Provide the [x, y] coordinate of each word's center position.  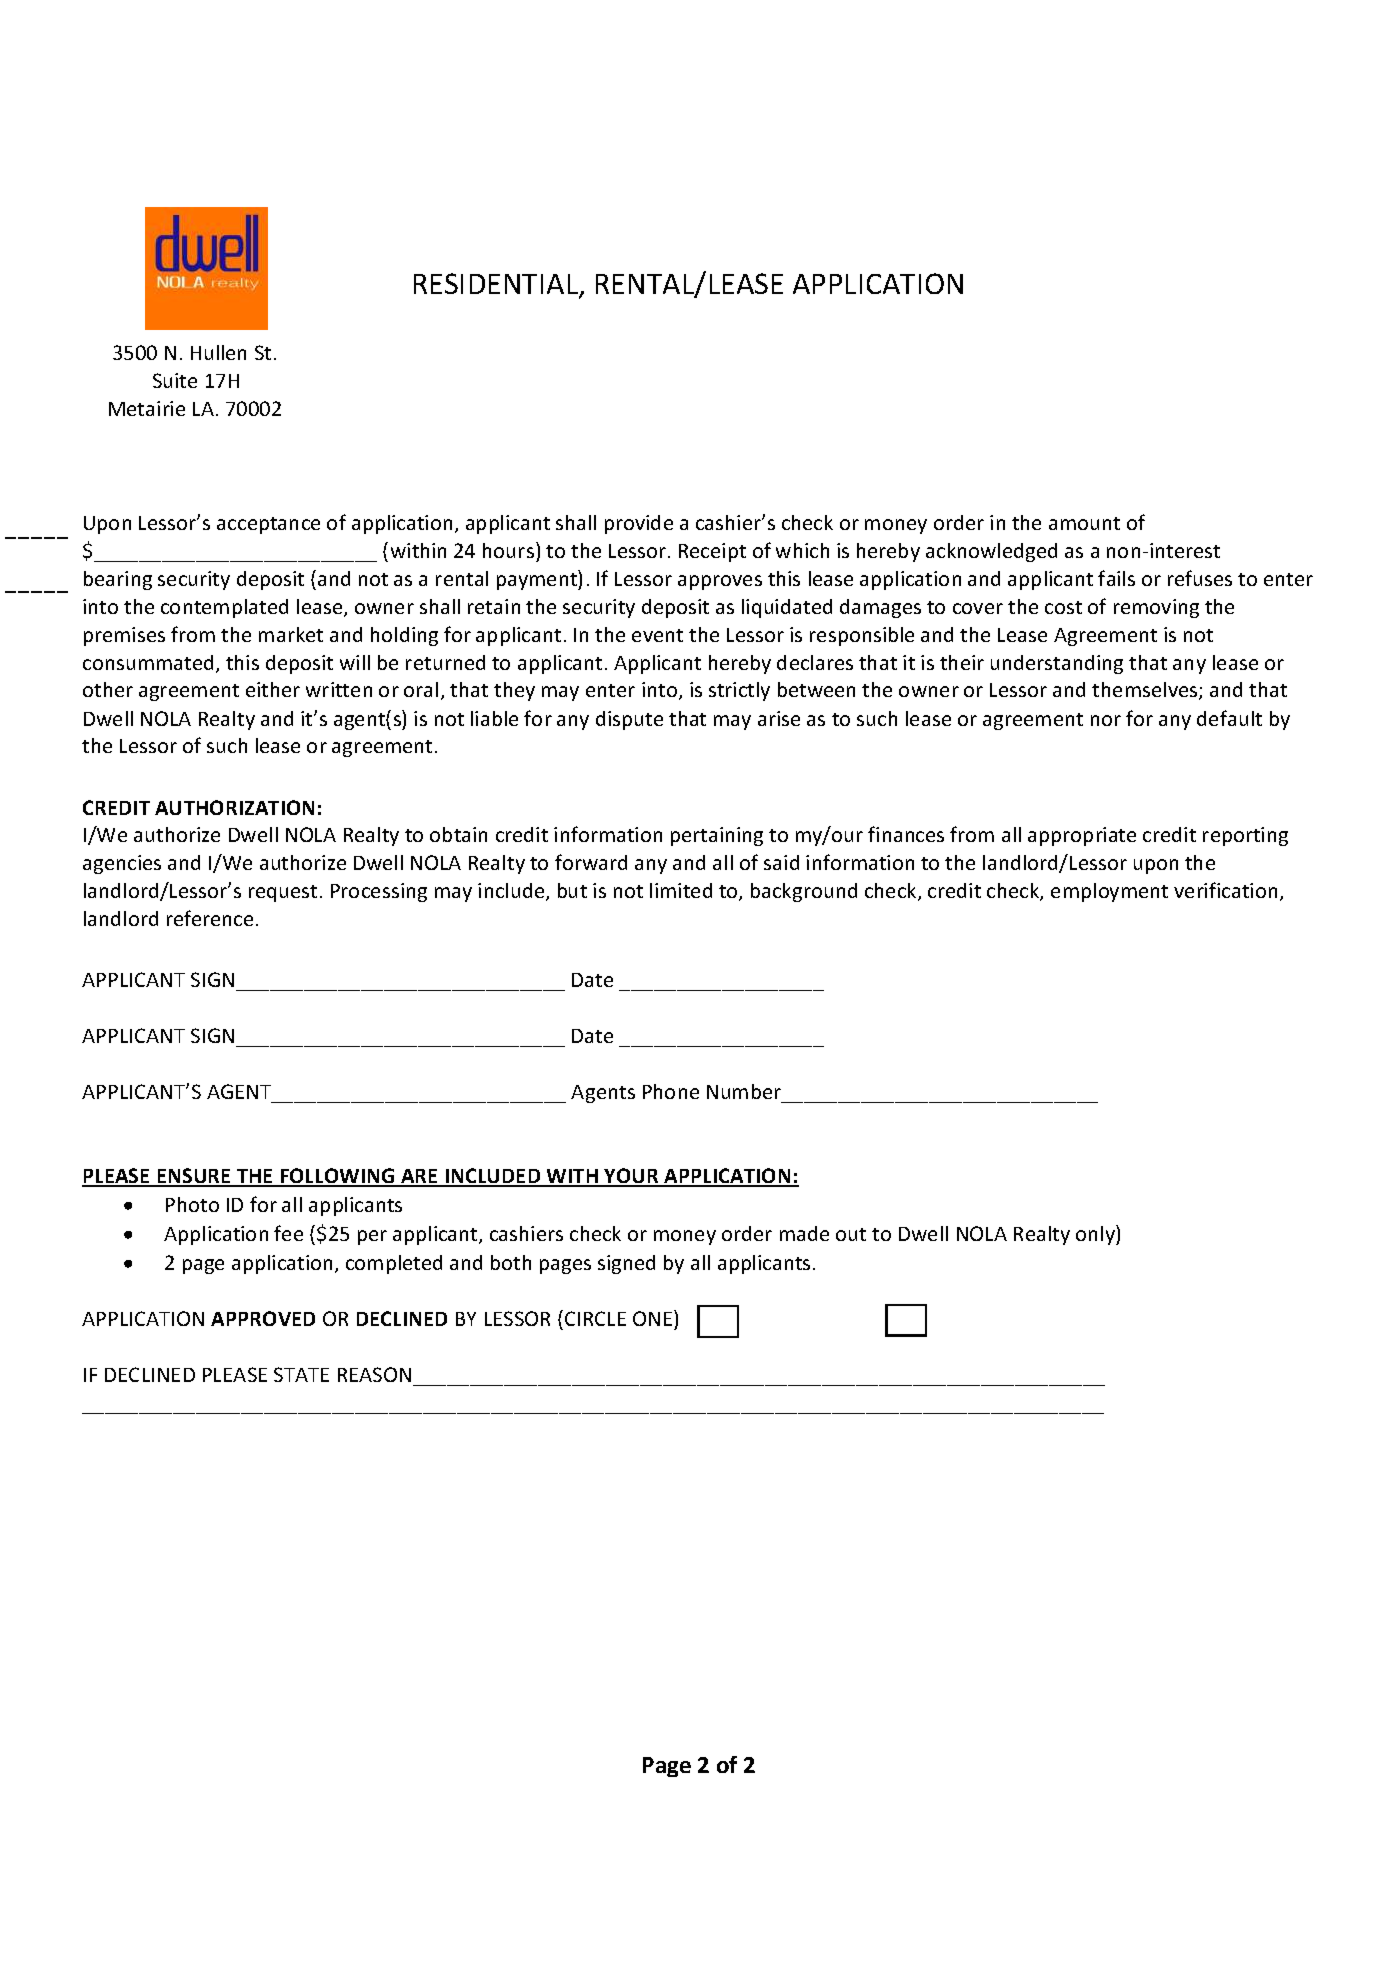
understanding [1057, 664]
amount [1084, 523]
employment [1109, 892]
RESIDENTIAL [497, 285]
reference [210, 918]
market [291, 634]
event [657, 635]
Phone [671, 1091]
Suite [175, 380]
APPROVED [263, 1318]
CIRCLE [595, 1318]
